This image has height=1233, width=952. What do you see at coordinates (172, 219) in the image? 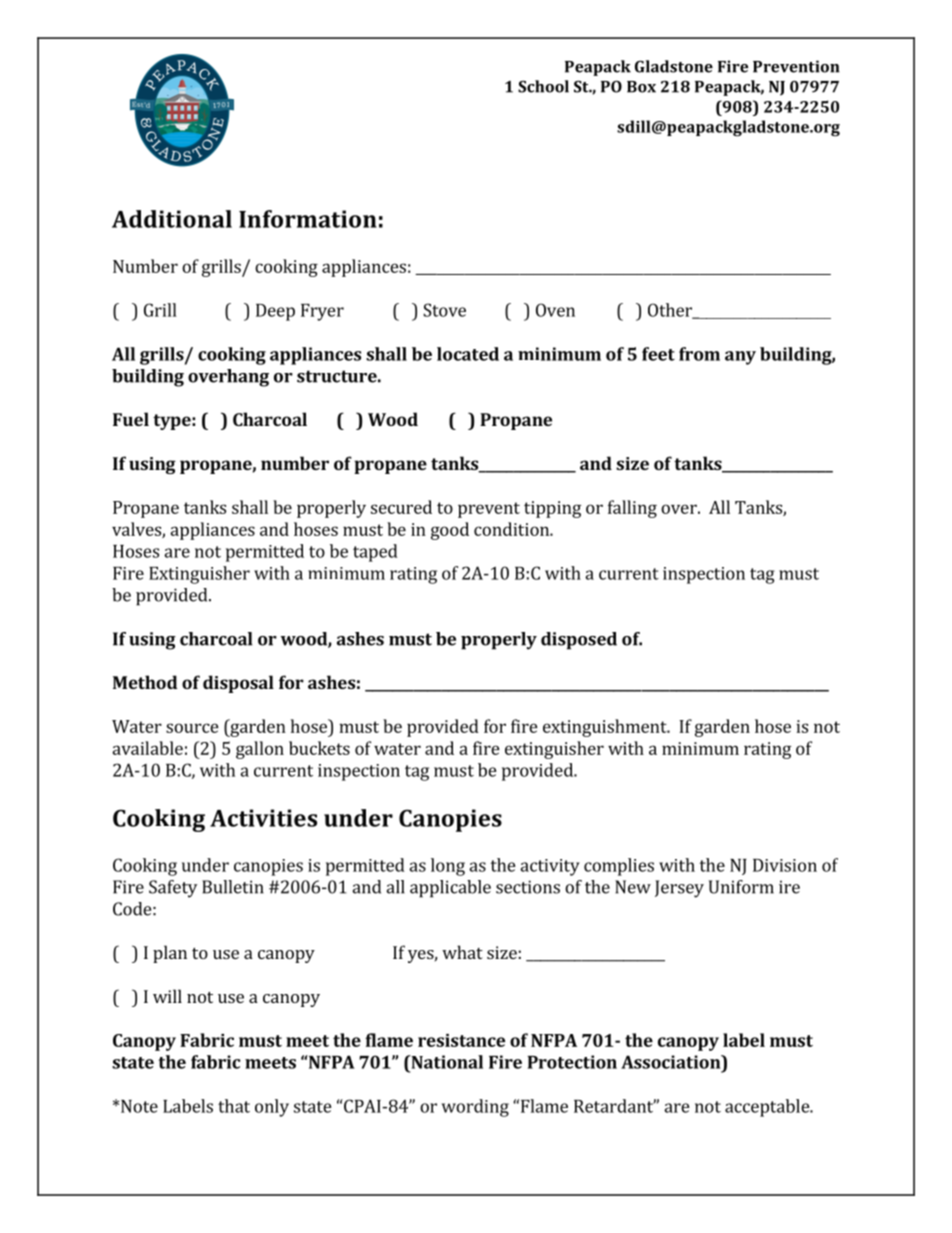
I see `Additional` at bounding box center [172, 219].
